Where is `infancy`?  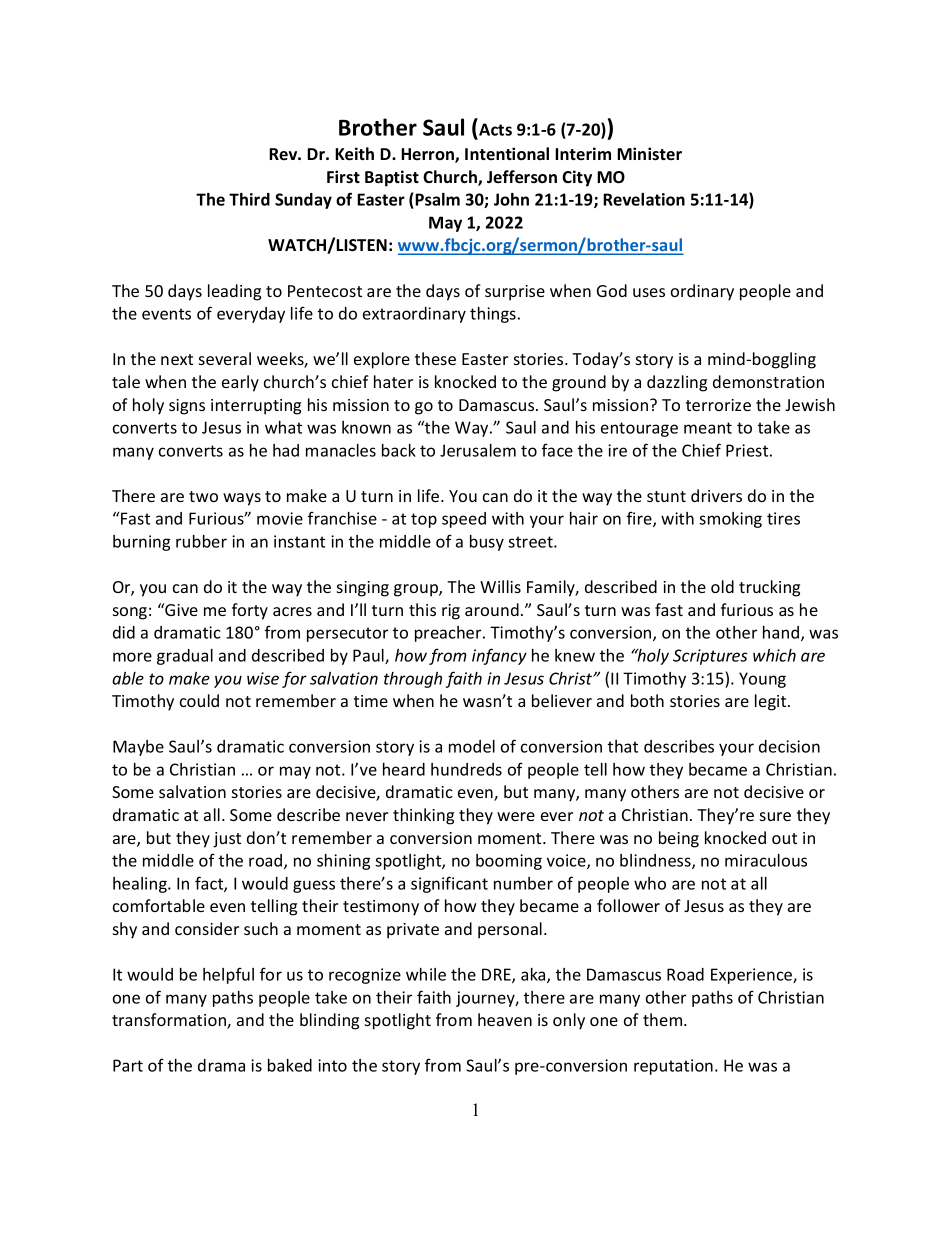
infancy is located at coordinates (499, 656).
